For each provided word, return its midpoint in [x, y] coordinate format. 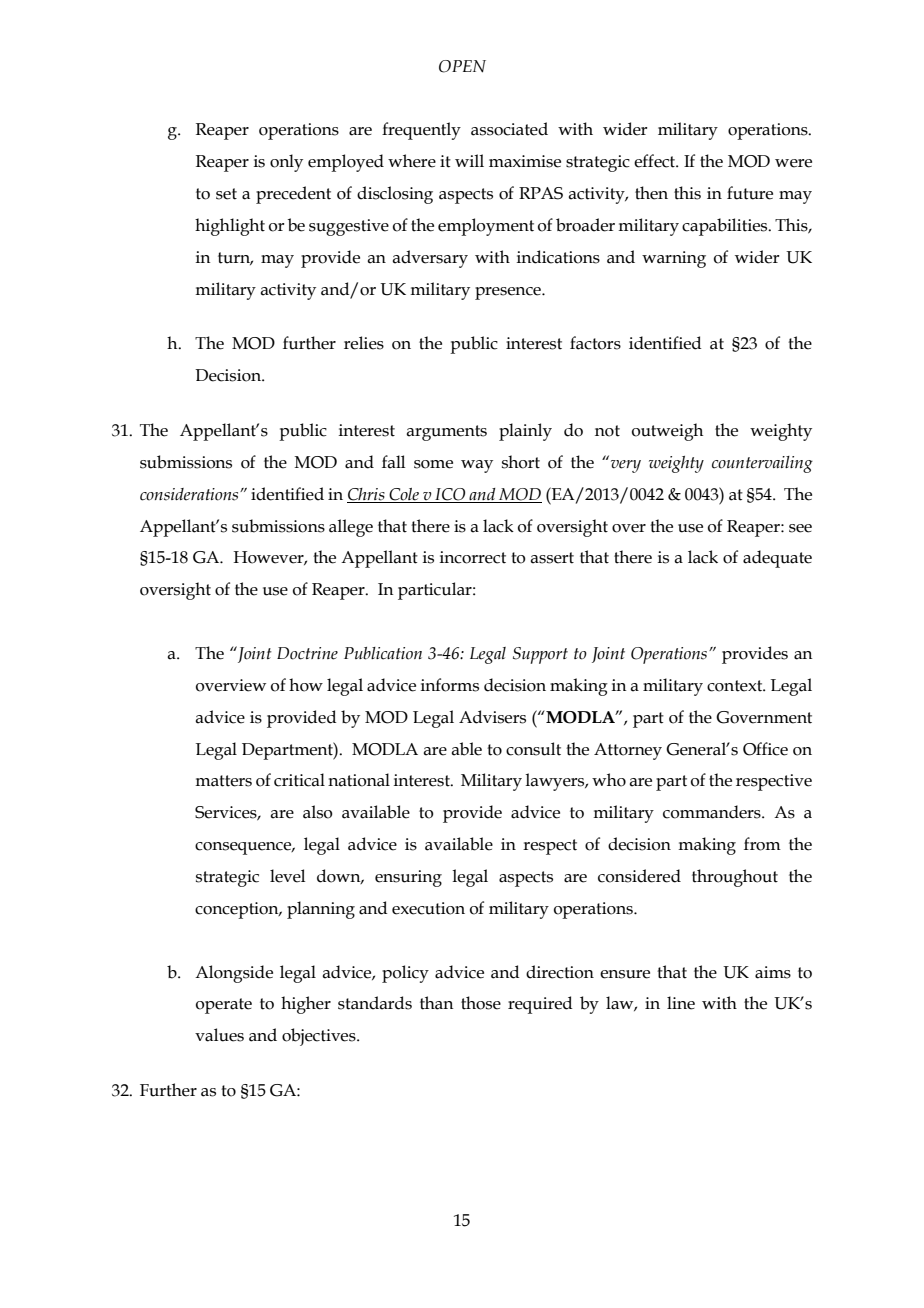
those [481, 1003]
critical [299, 780]
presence [509, 293]
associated [509, 129]
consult [533, 749]
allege [351, 528]
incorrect [473, 557]
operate [224, 1006]
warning [674, 259]
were [793, 163]
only [286, 163]
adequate [777, 559]
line [681, 1003]
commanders [713, 812]
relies [364, 343]
